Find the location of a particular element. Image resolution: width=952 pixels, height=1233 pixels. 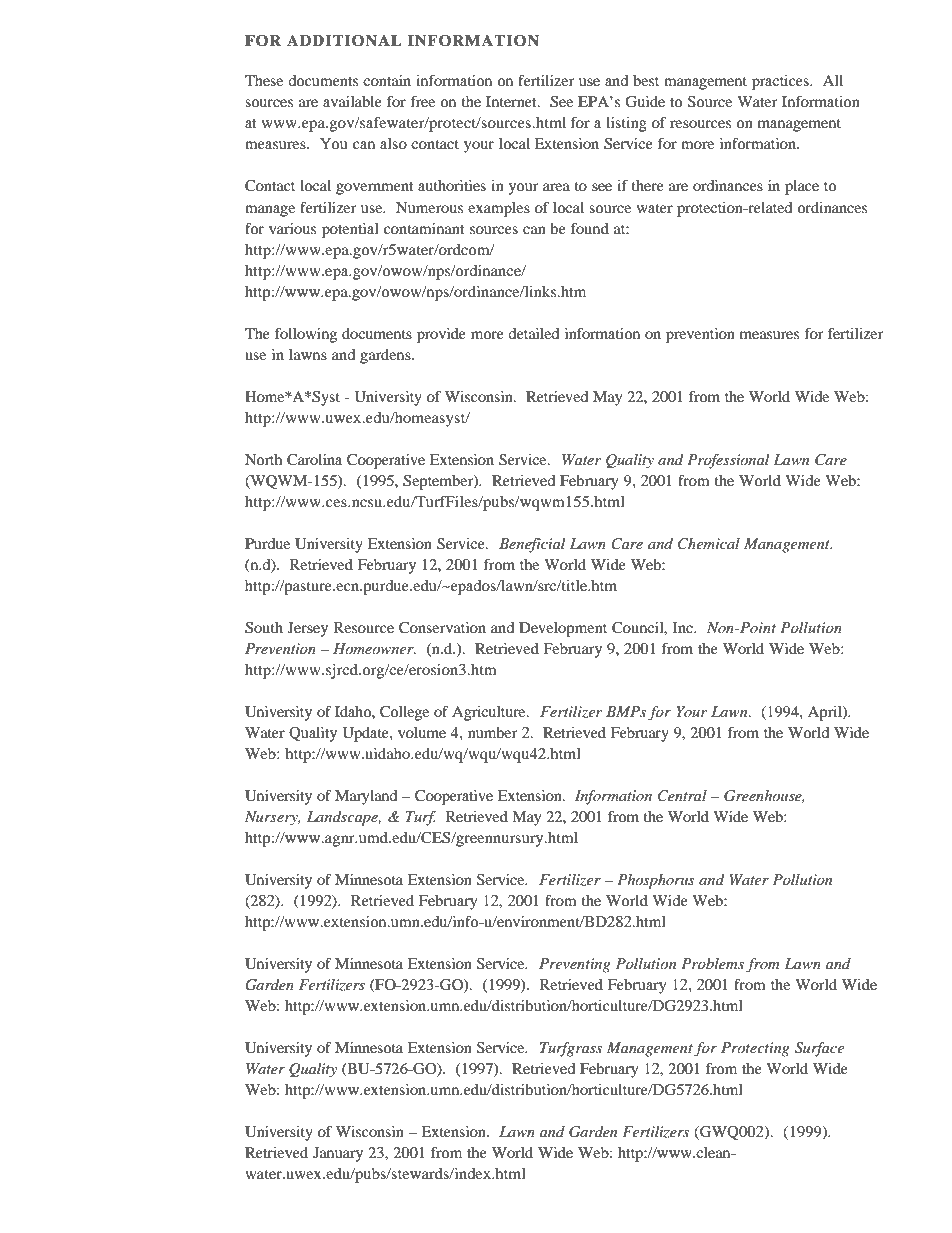

available is located at coordinates (352, 101).
